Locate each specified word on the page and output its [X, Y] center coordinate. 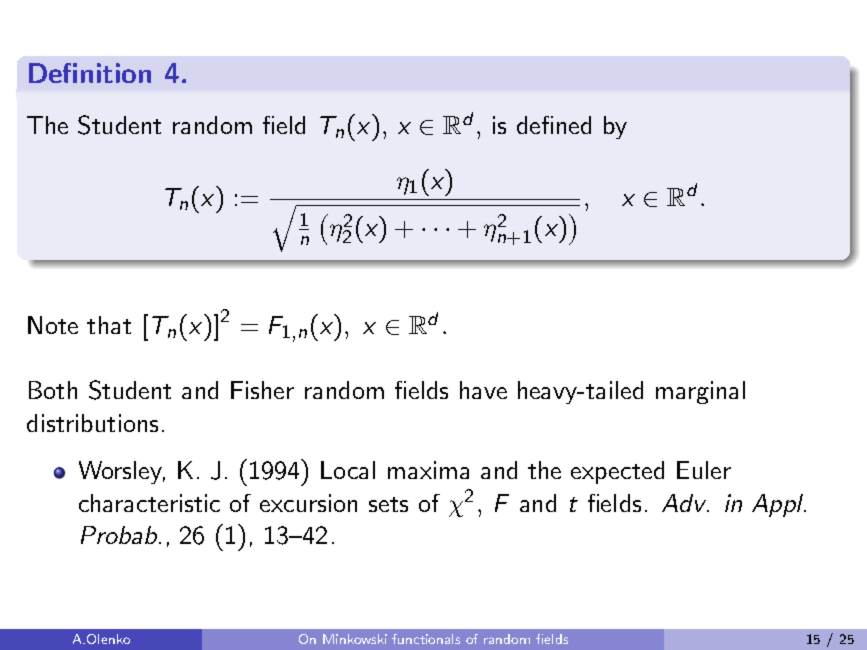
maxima [428, 470]
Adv [685, 503]
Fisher [262, 390]
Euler [704, 470]
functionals [426, 639]
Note [53, 325]
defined [554, 125]
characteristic [149, 503]
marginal [700, 392]
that [109, 325]
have [483, 390]
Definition [90, 73]
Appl [779, 505]
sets [388, 504]
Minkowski [355, 639]
